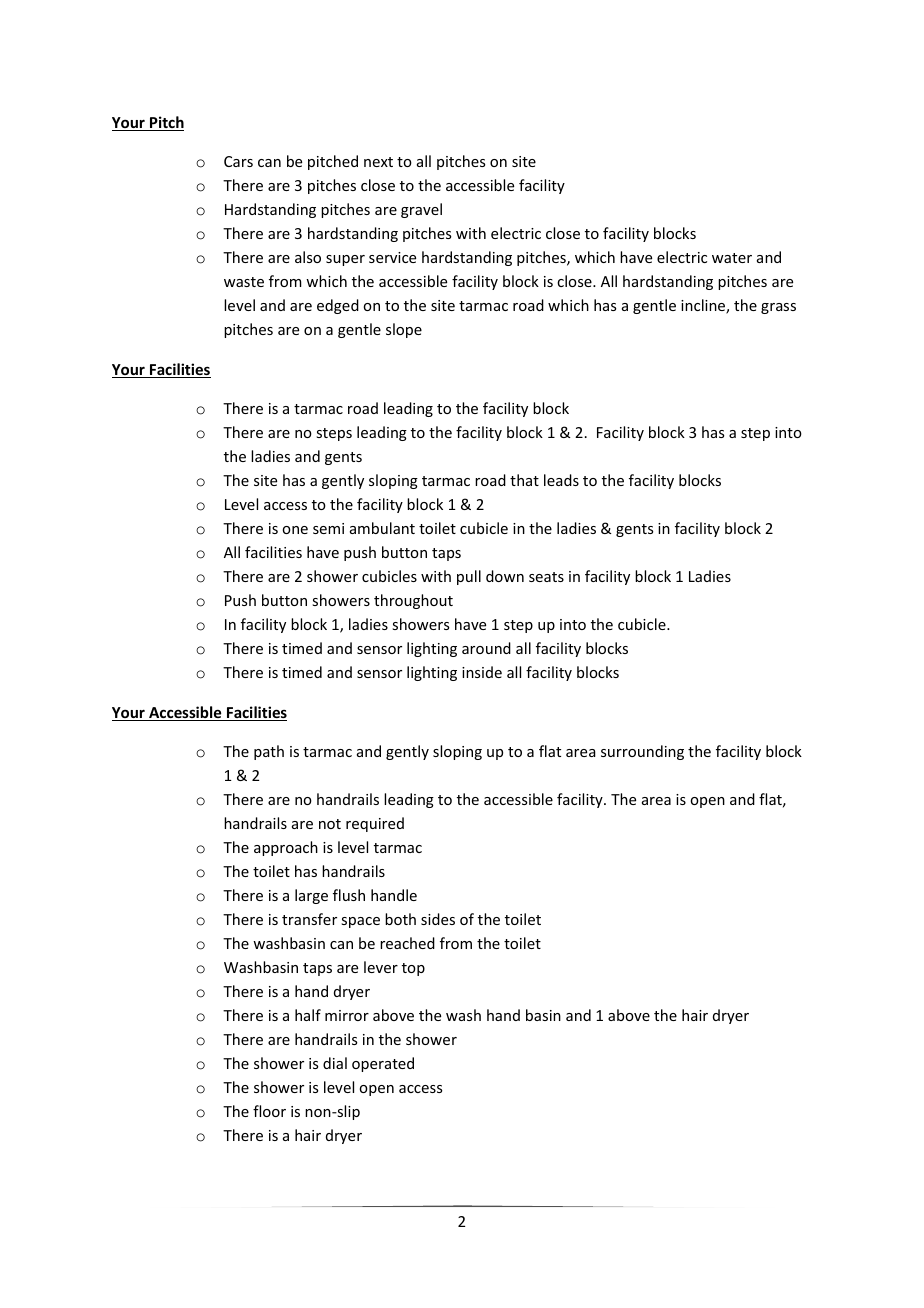 This page has height=1308, width=924. Describe the element at coordinates (413, 969) in the page. I see `top` at that location.
